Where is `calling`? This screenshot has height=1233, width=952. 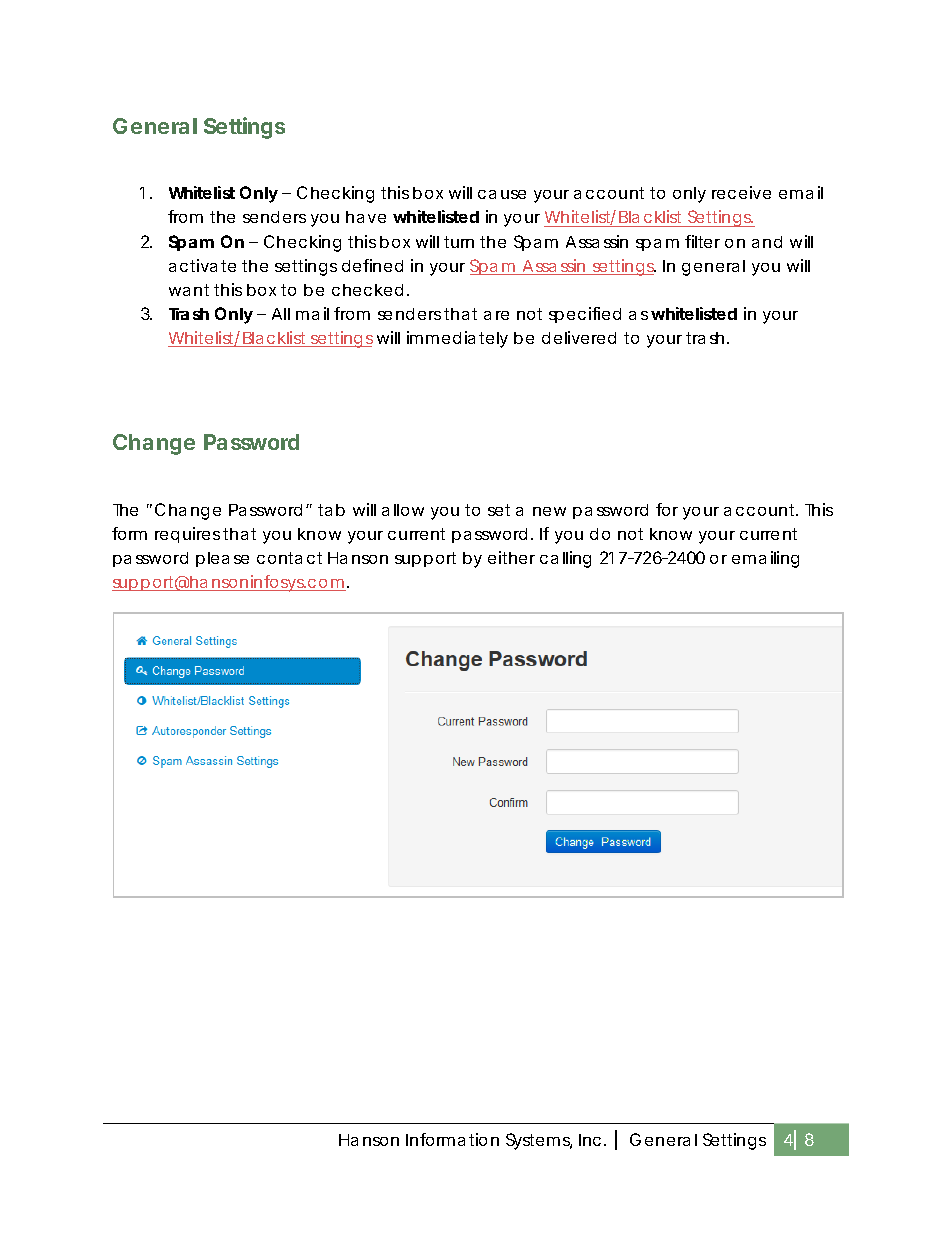 calling is located at coordinates (565, 559).
